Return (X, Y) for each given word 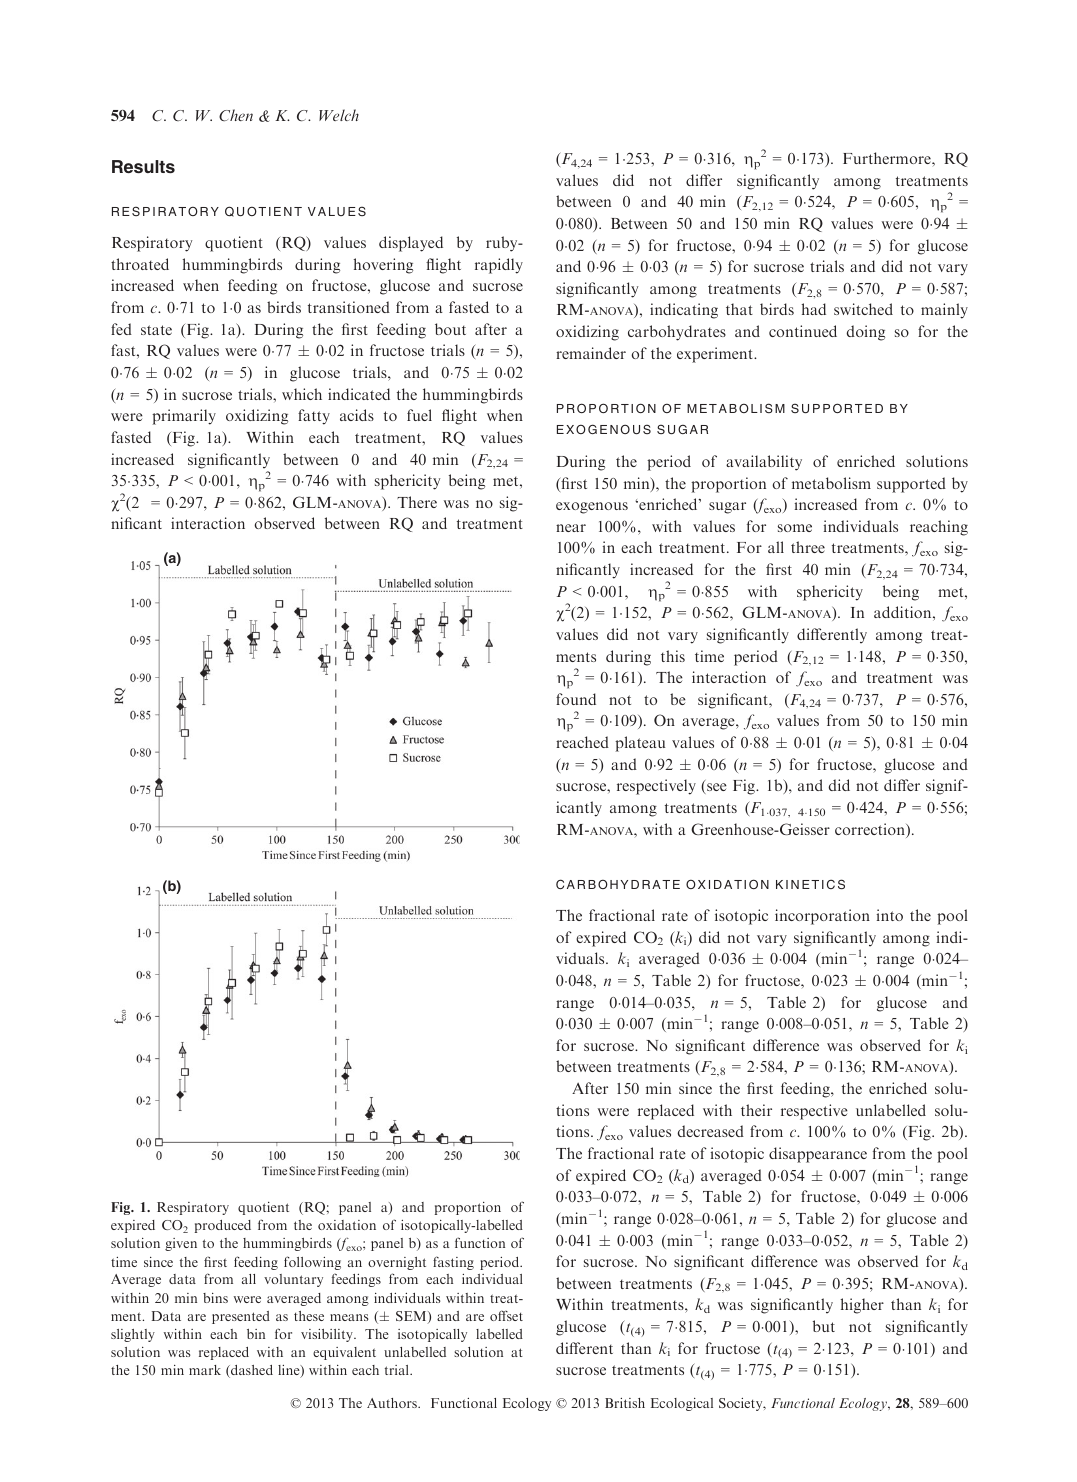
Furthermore (888, 158)
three (808, 547)
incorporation (822, 917)
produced (222, 1226)
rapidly (499, 266)
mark (205, 1370)
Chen (236, 115)
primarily (184, 417)
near (571, 528)
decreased (710, 1131)
